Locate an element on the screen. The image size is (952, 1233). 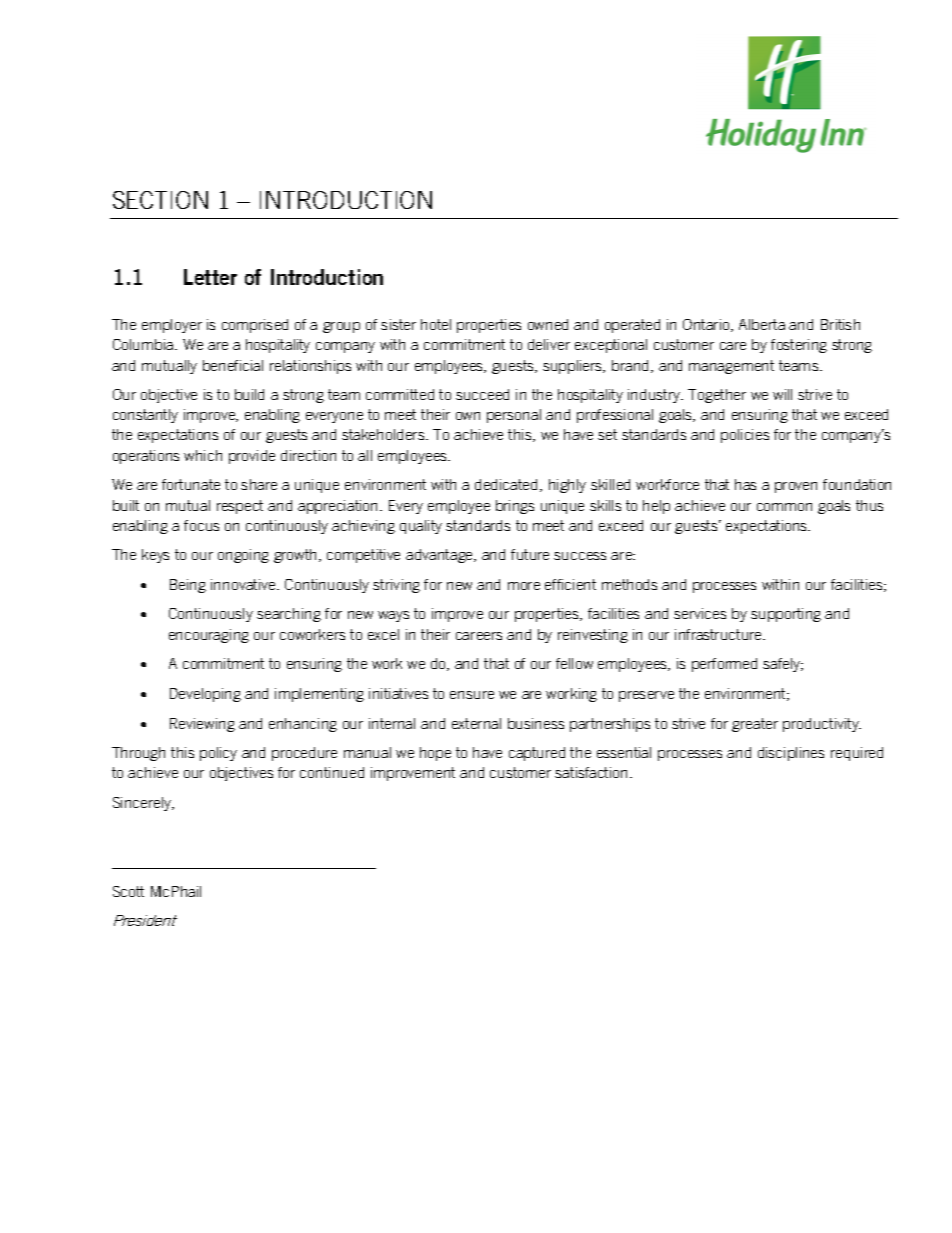
encouraging is located at coordinates (209, 636).
